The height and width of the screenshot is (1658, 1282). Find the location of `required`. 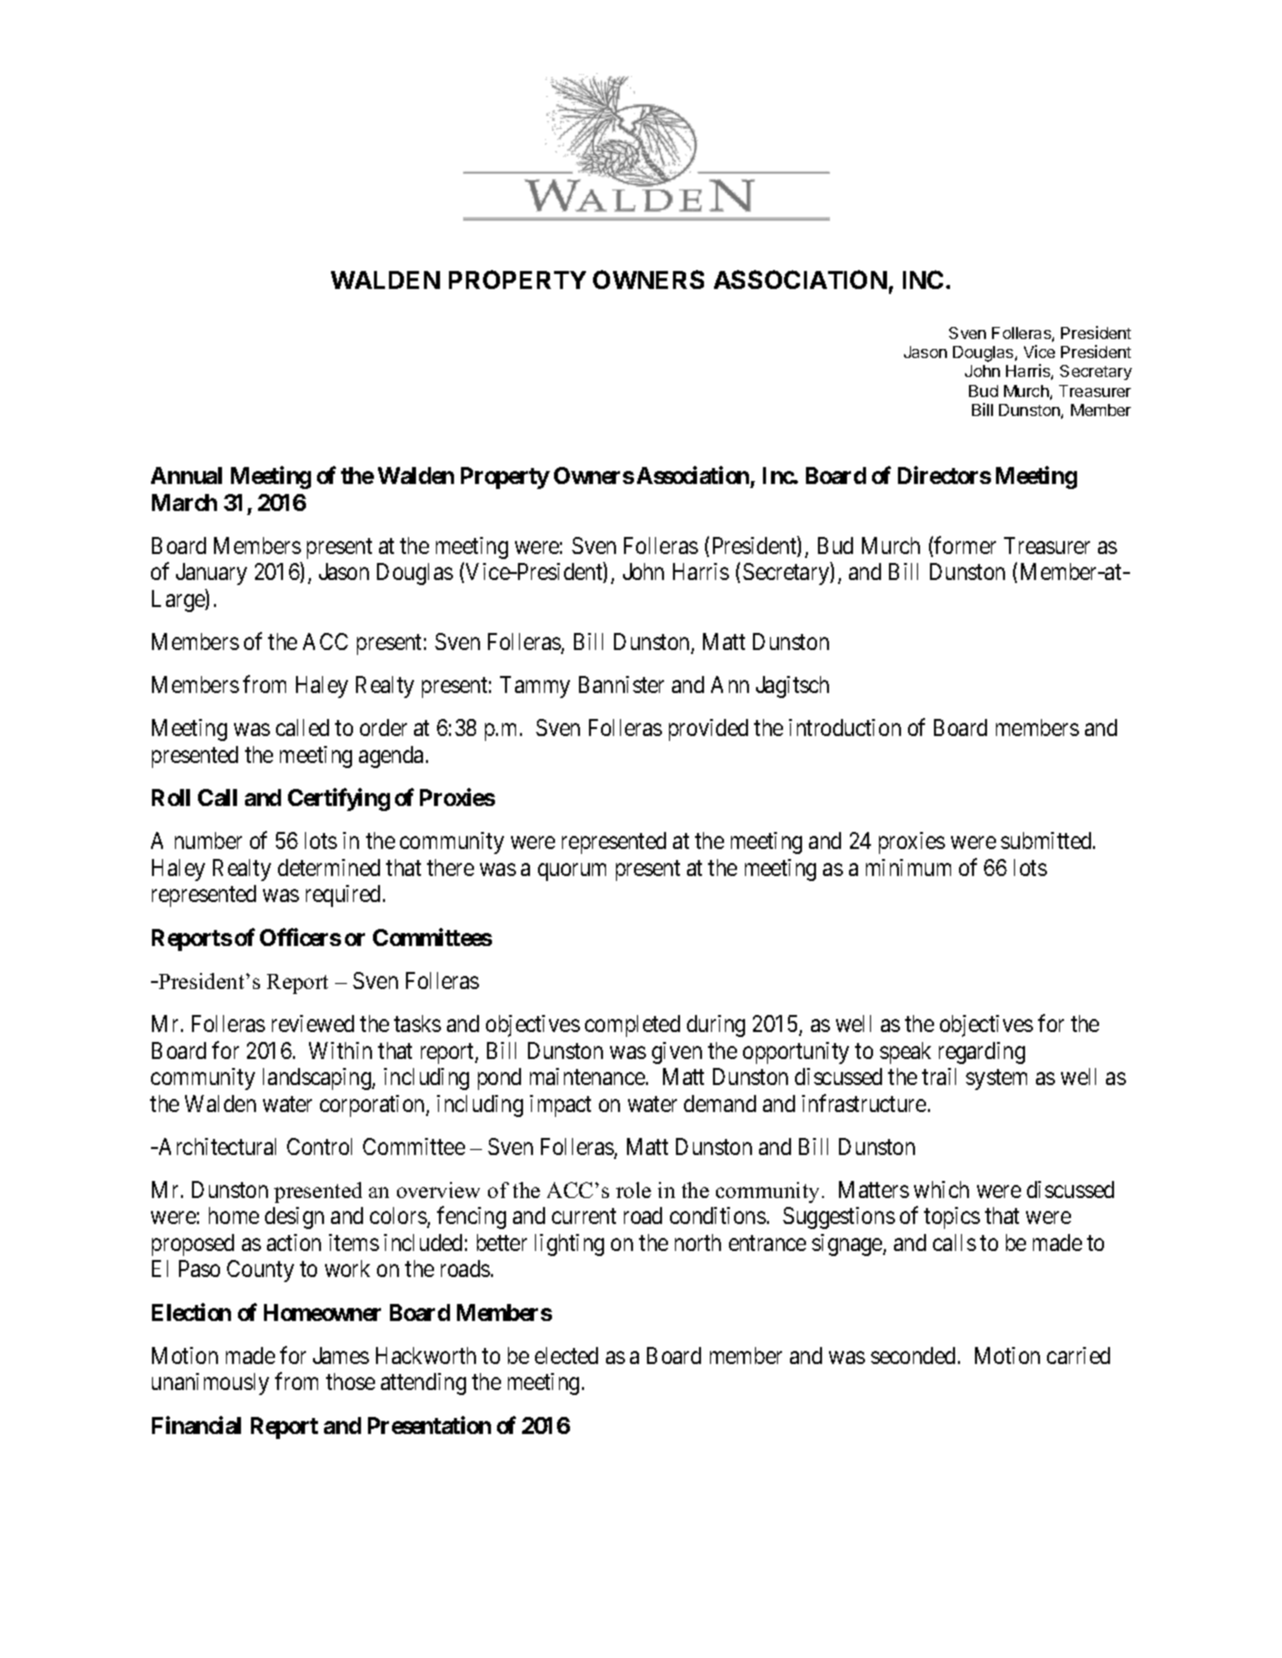

required is located at coordinates (345, 896).
